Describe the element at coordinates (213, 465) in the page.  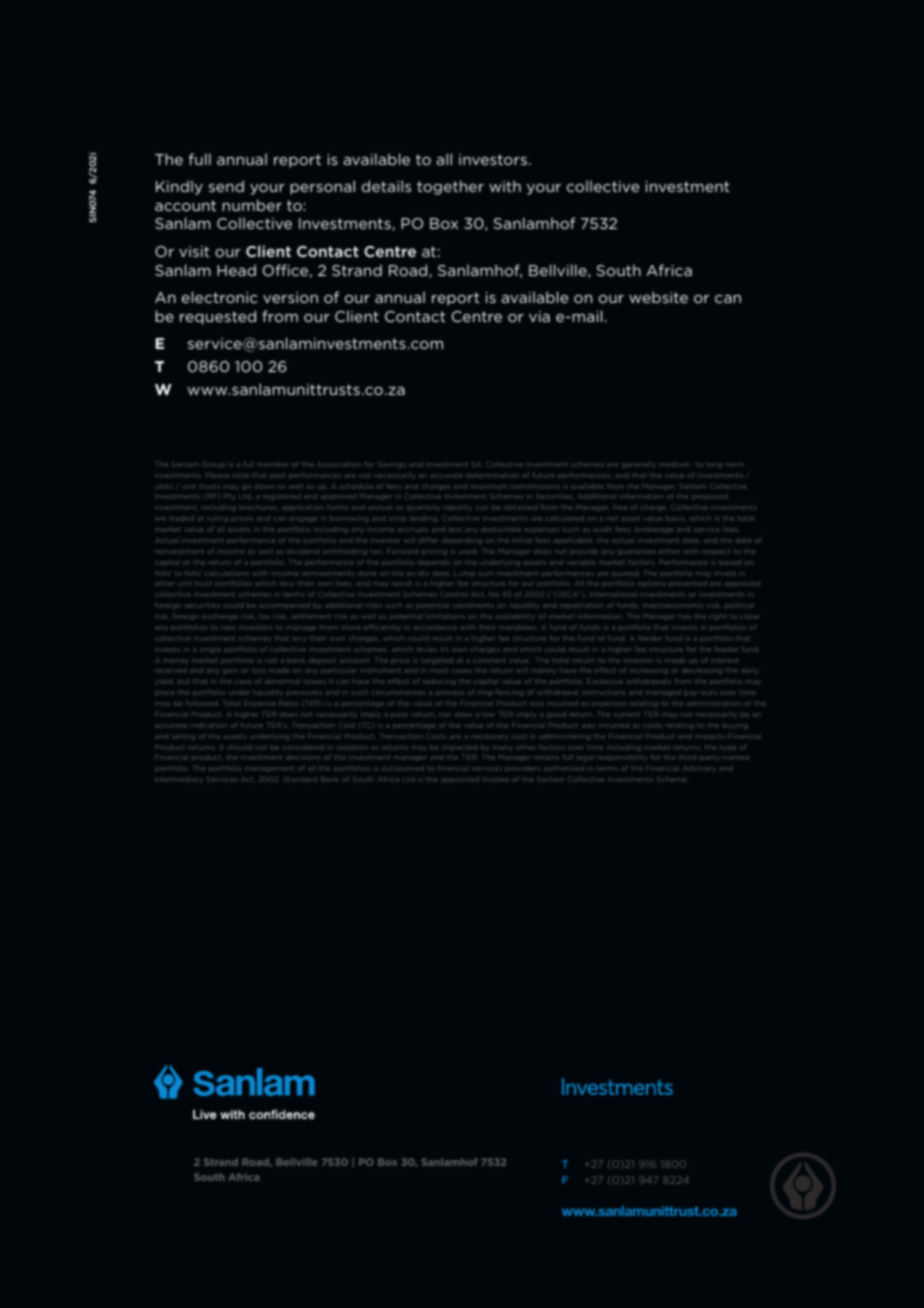
I see `Group` at that location.
